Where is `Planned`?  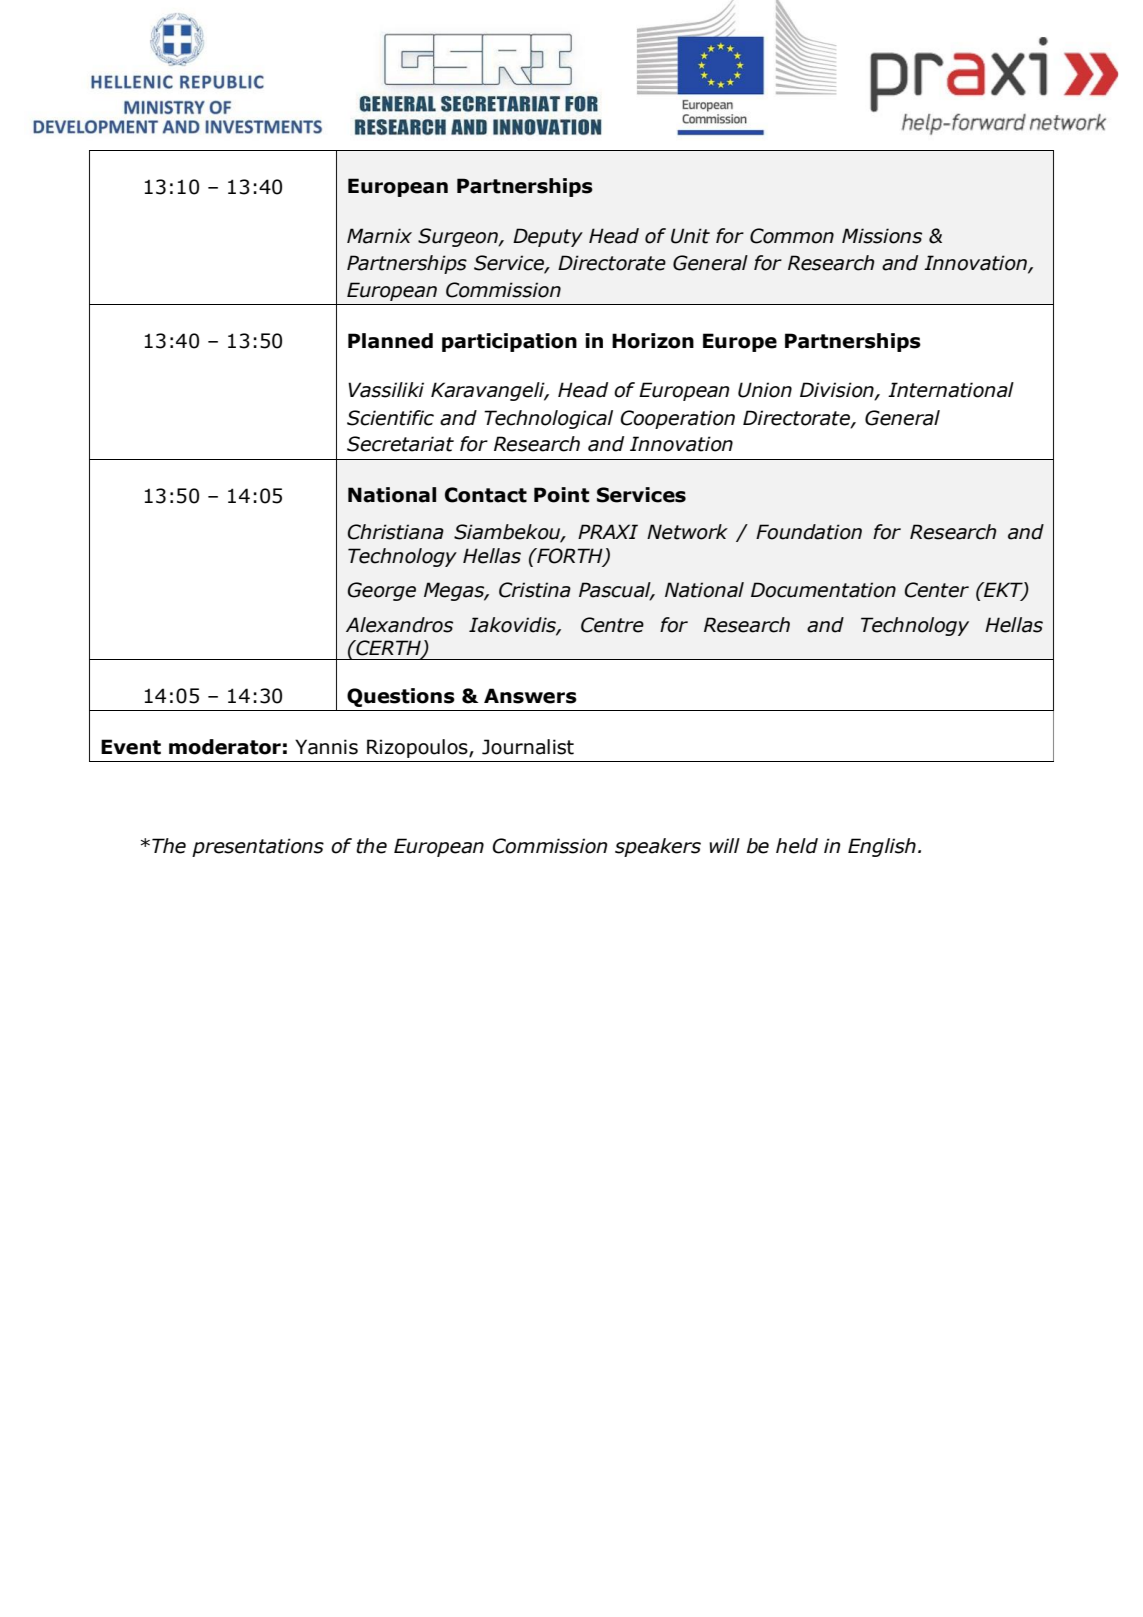
Planned is located at coordinates (390, 341).
